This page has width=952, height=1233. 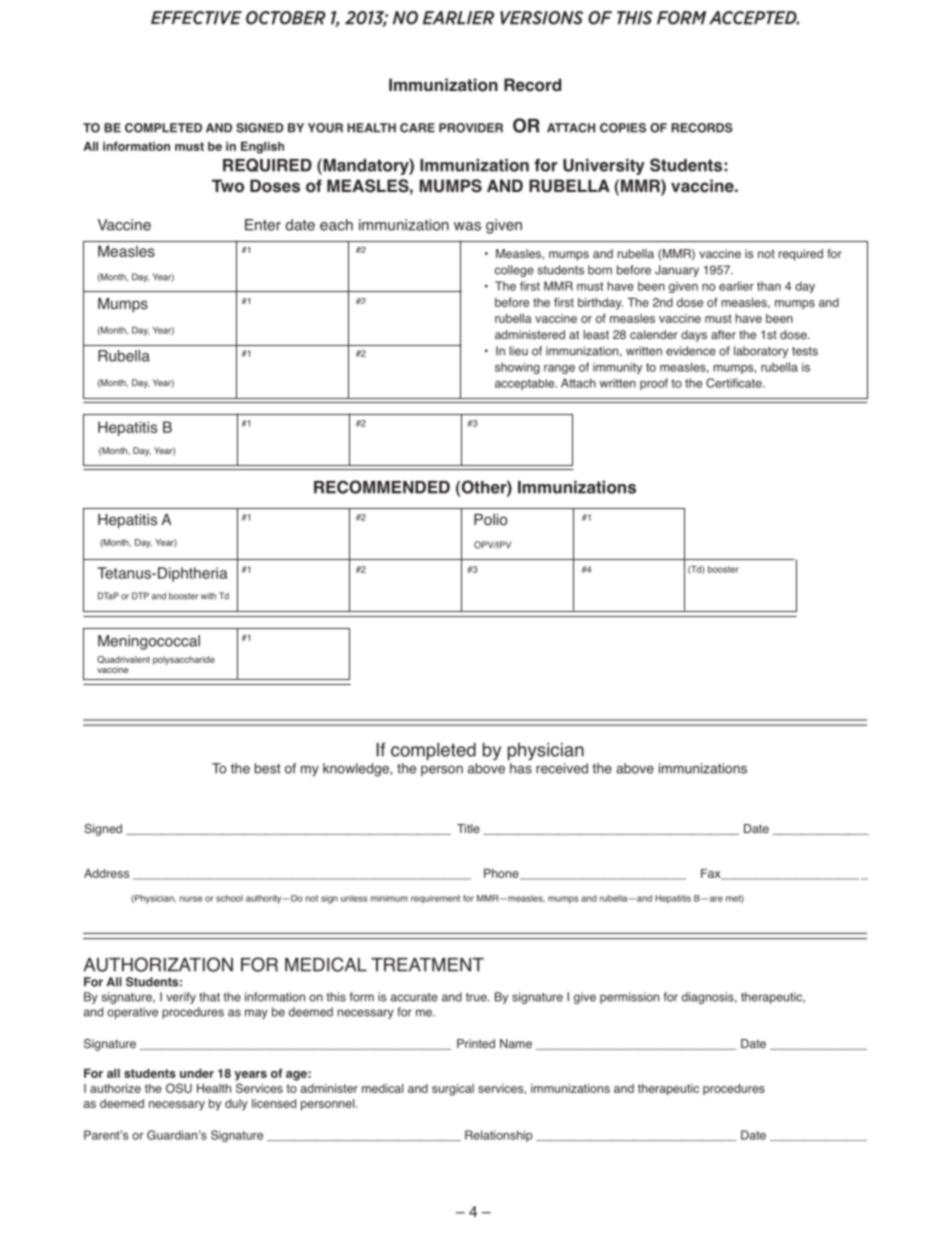 What do you see at coordinates (521, 768) in the page?
I see `has` at bounding box center [521, 768].
